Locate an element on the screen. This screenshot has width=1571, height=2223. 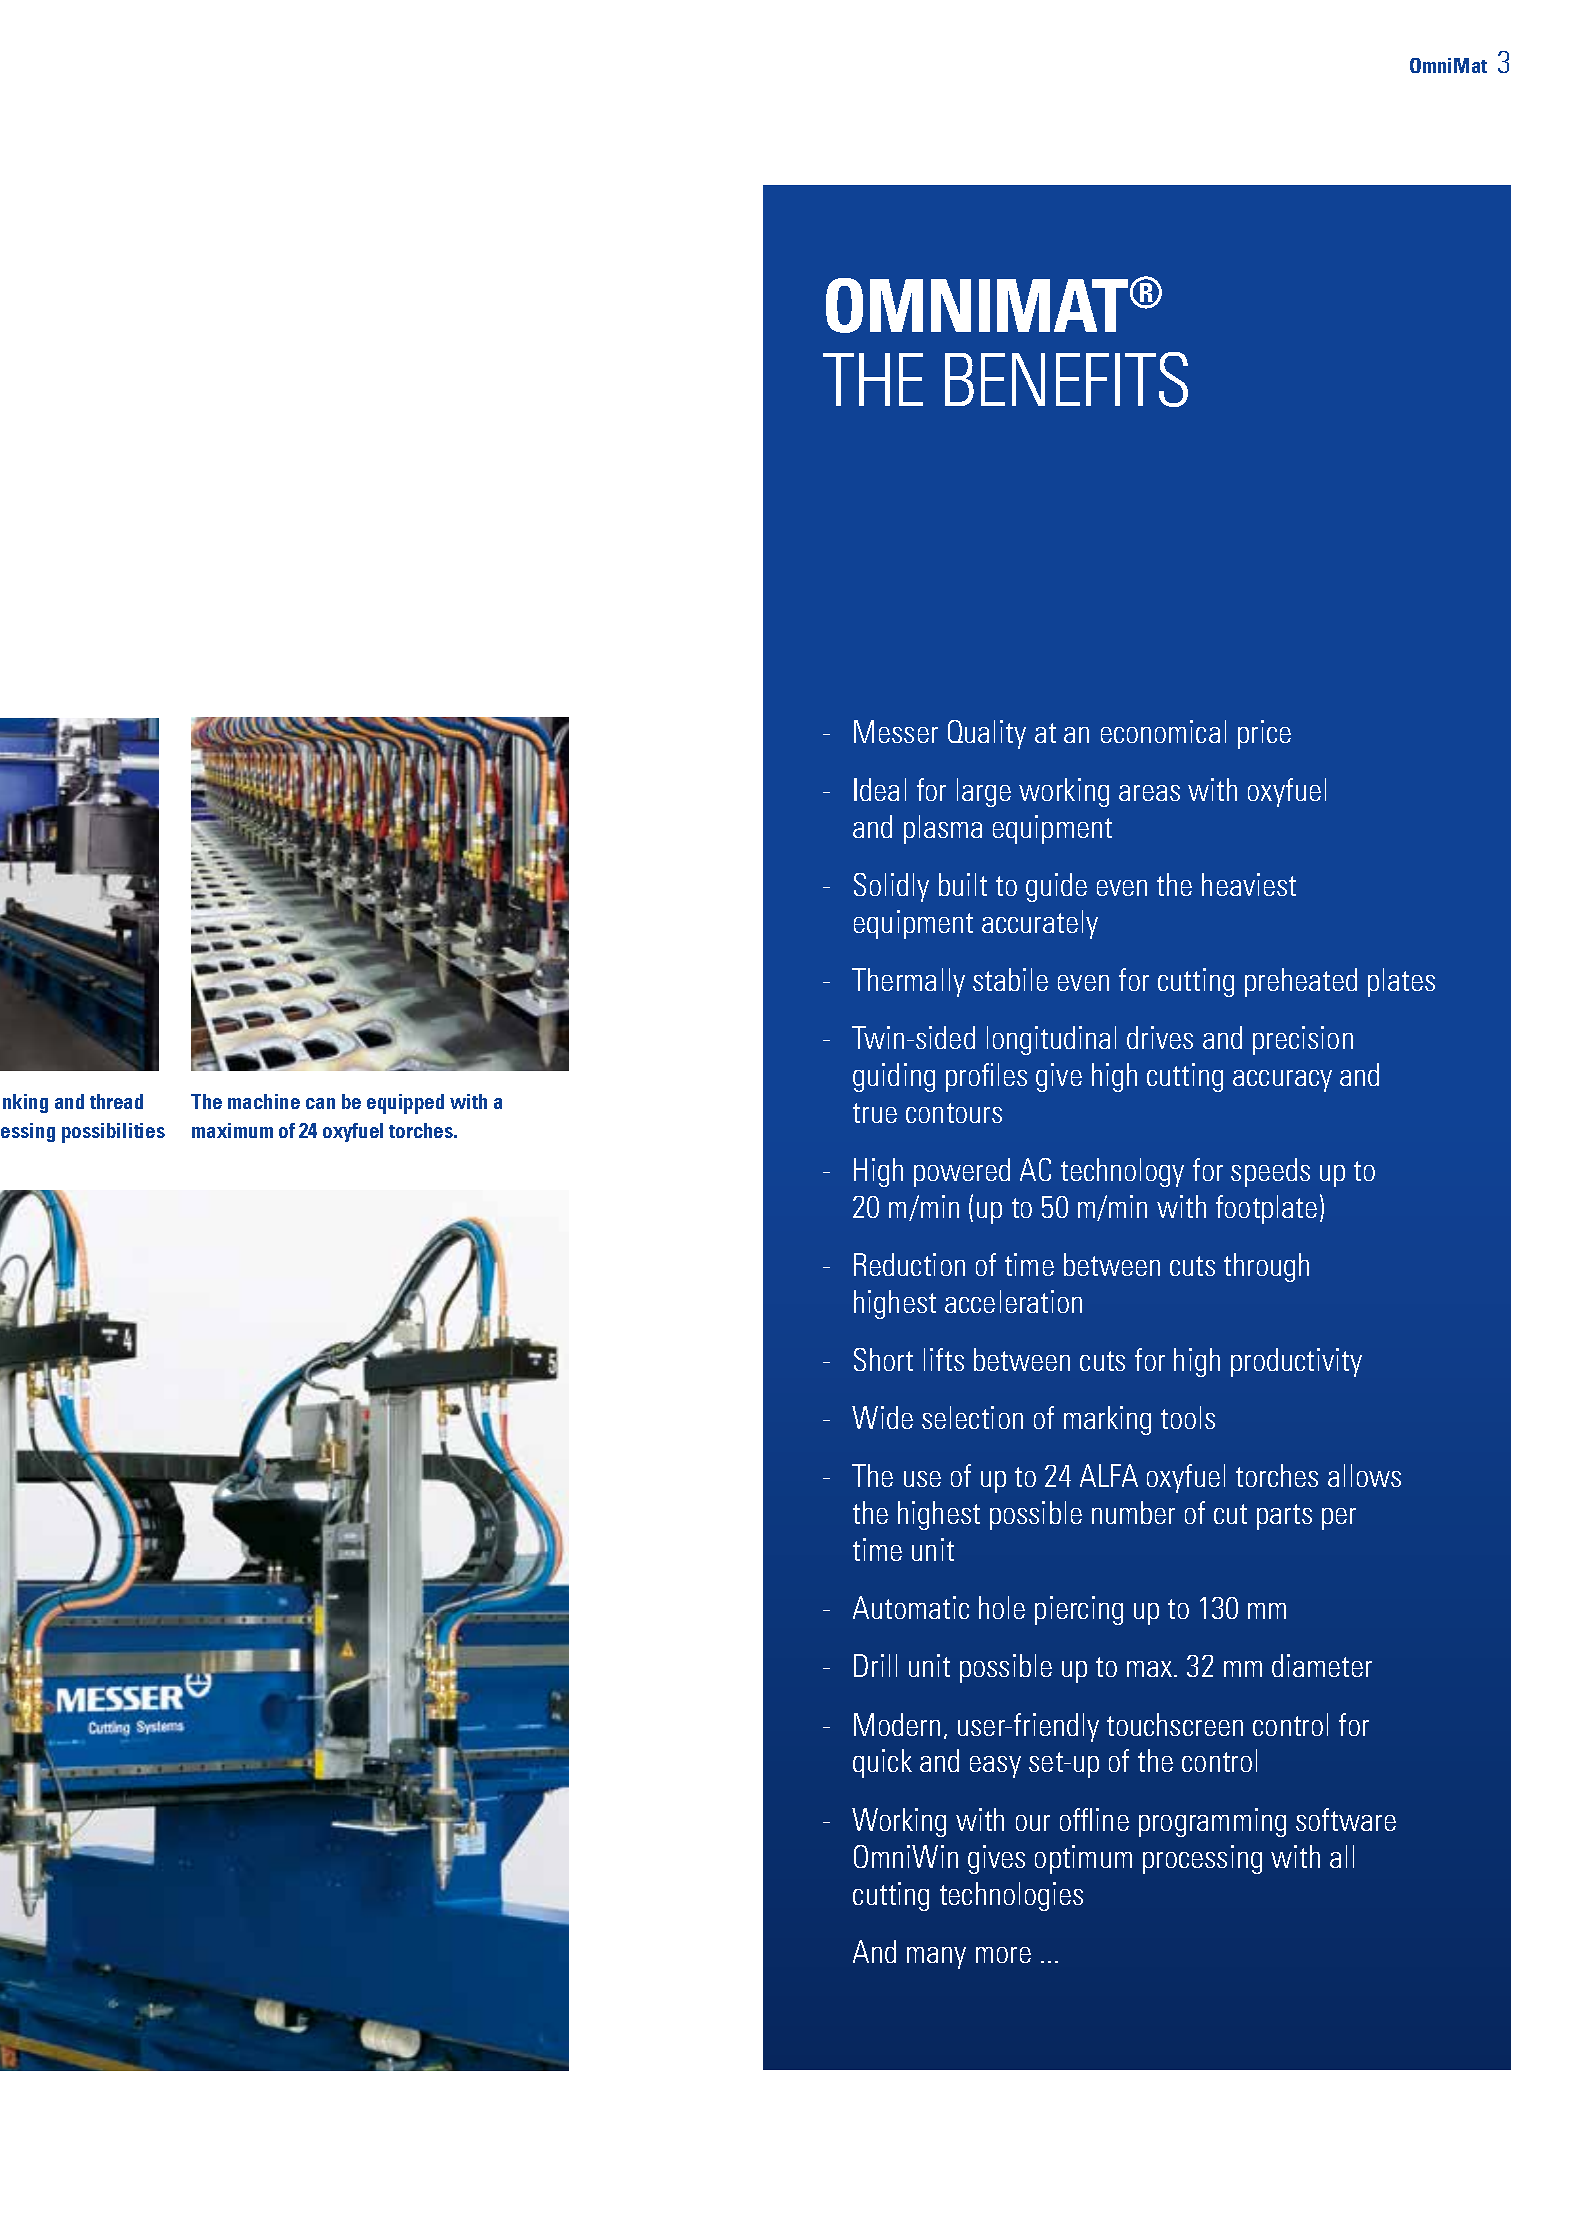
many is located at coordinates (936, 1958).
